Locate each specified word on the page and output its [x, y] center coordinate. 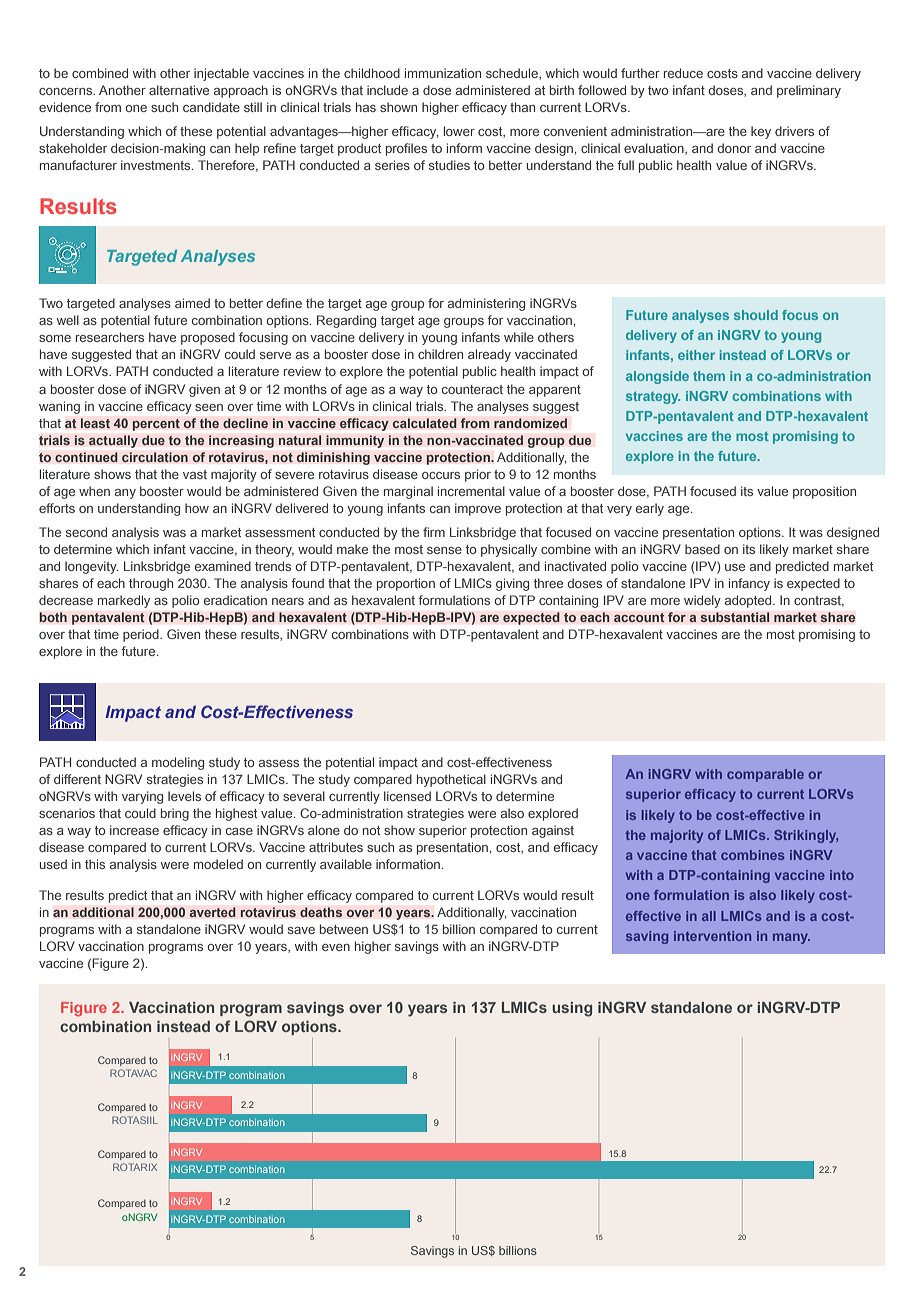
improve [478, 509]
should [756, 315]
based [702, 549]
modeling [178, 763]
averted [212, 912]
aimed [192, 303]
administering [486, 304]
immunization [443, 73]
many [791, 938]
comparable [765, 775]
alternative [179, 90]
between [344, 929]
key [761, 132]
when [94, 491]
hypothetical [451, 780]
